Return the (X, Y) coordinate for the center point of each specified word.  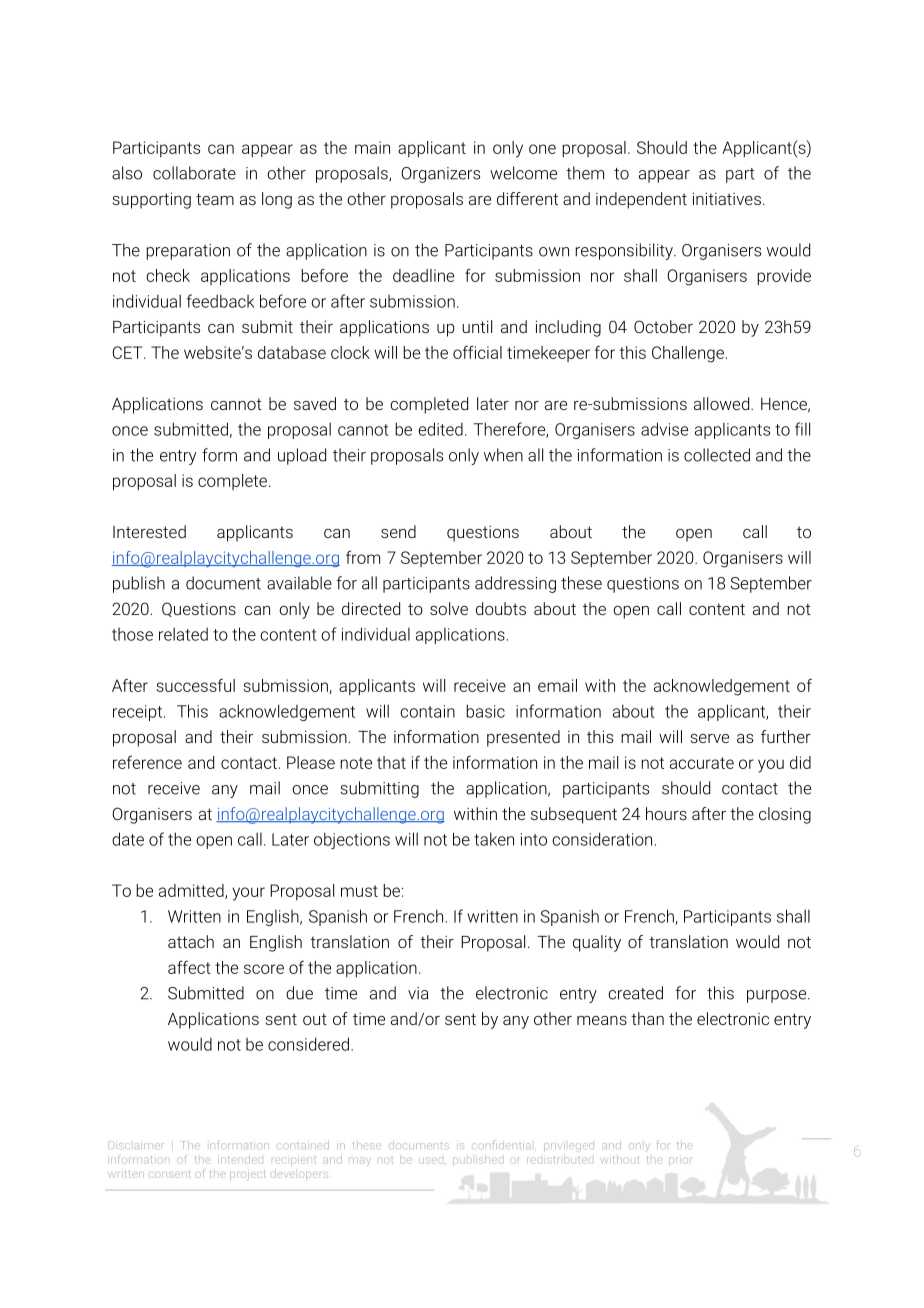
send (398, 531)
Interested (149, 531)
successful (195, 685)
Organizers (440, 175)
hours (666, 813)
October (663, 326)
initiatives (727, 198)
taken (494, 839)
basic (485, 711)
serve (710, 738)
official (477, 352)
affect (189, 967)
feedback (220, 301)
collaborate (194, 173)
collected (717, 455)
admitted (192, 891)
